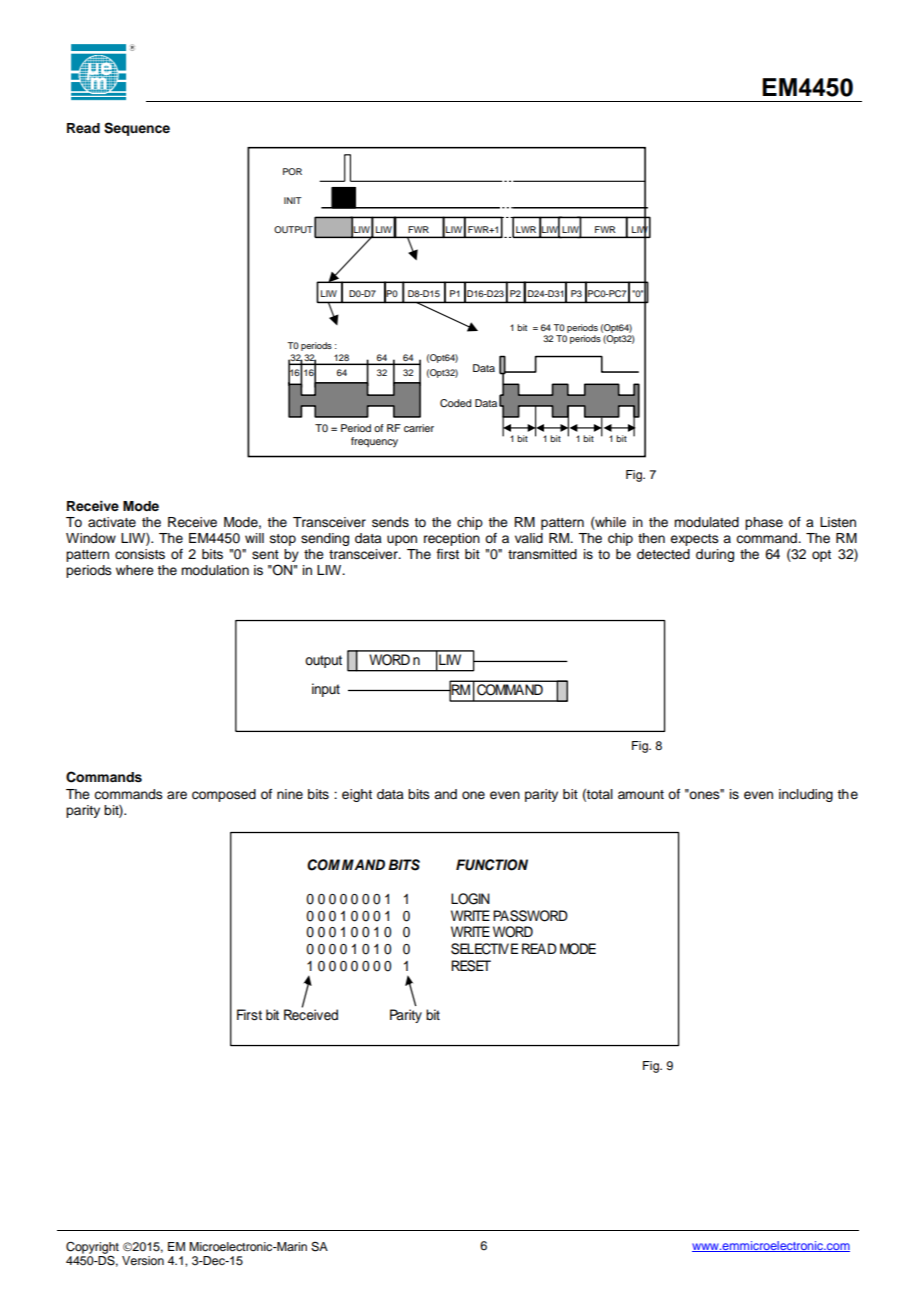 Image resolution: width=924 pixels, height=1308 pixels. I want to click on phase, so click(764, 523).
